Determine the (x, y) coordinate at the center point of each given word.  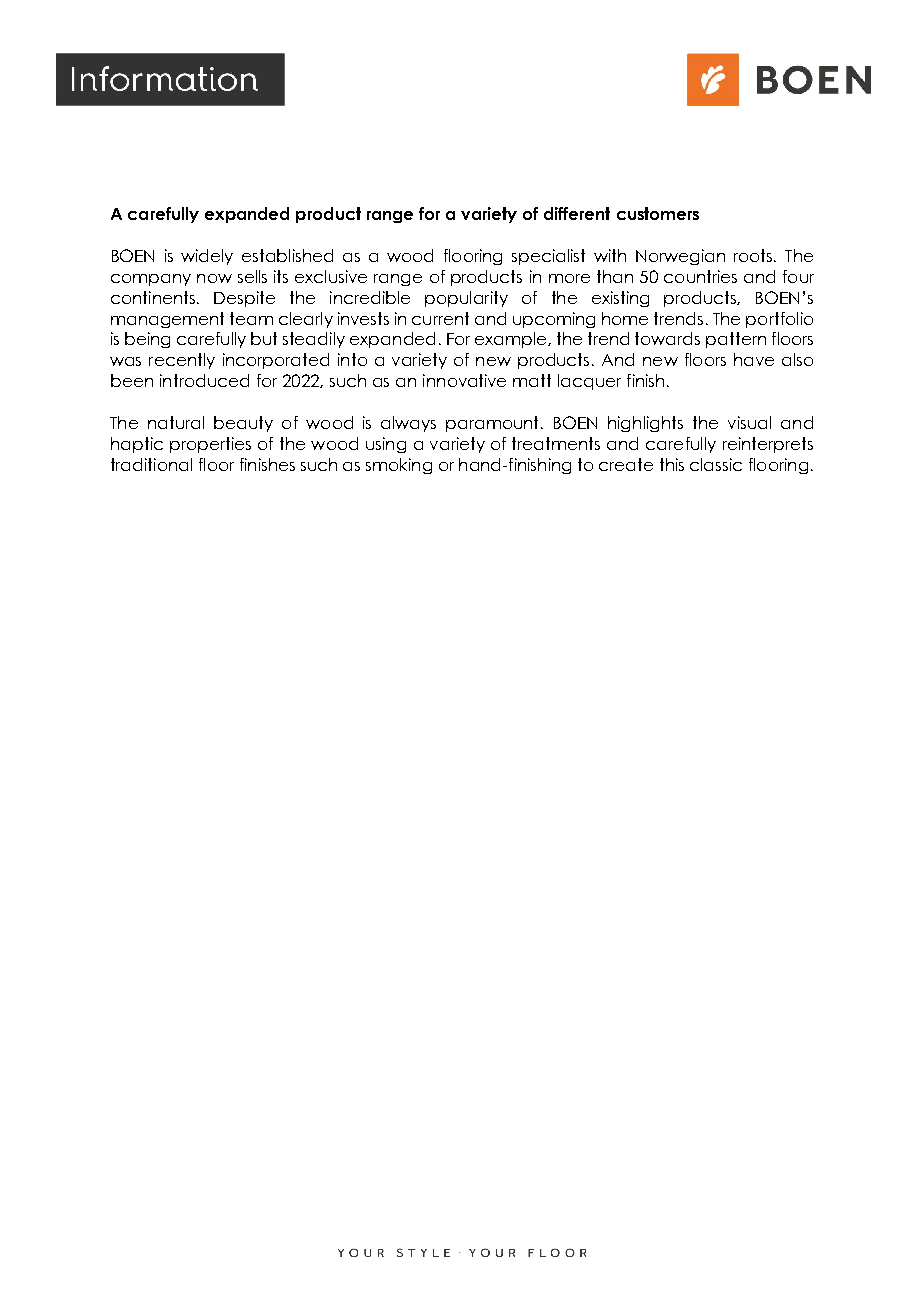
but (264, 338)
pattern (736, 340)
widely (207, 257)
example (512, 340)
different (577, 213)
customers (658, 213)
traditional (151, 464)
